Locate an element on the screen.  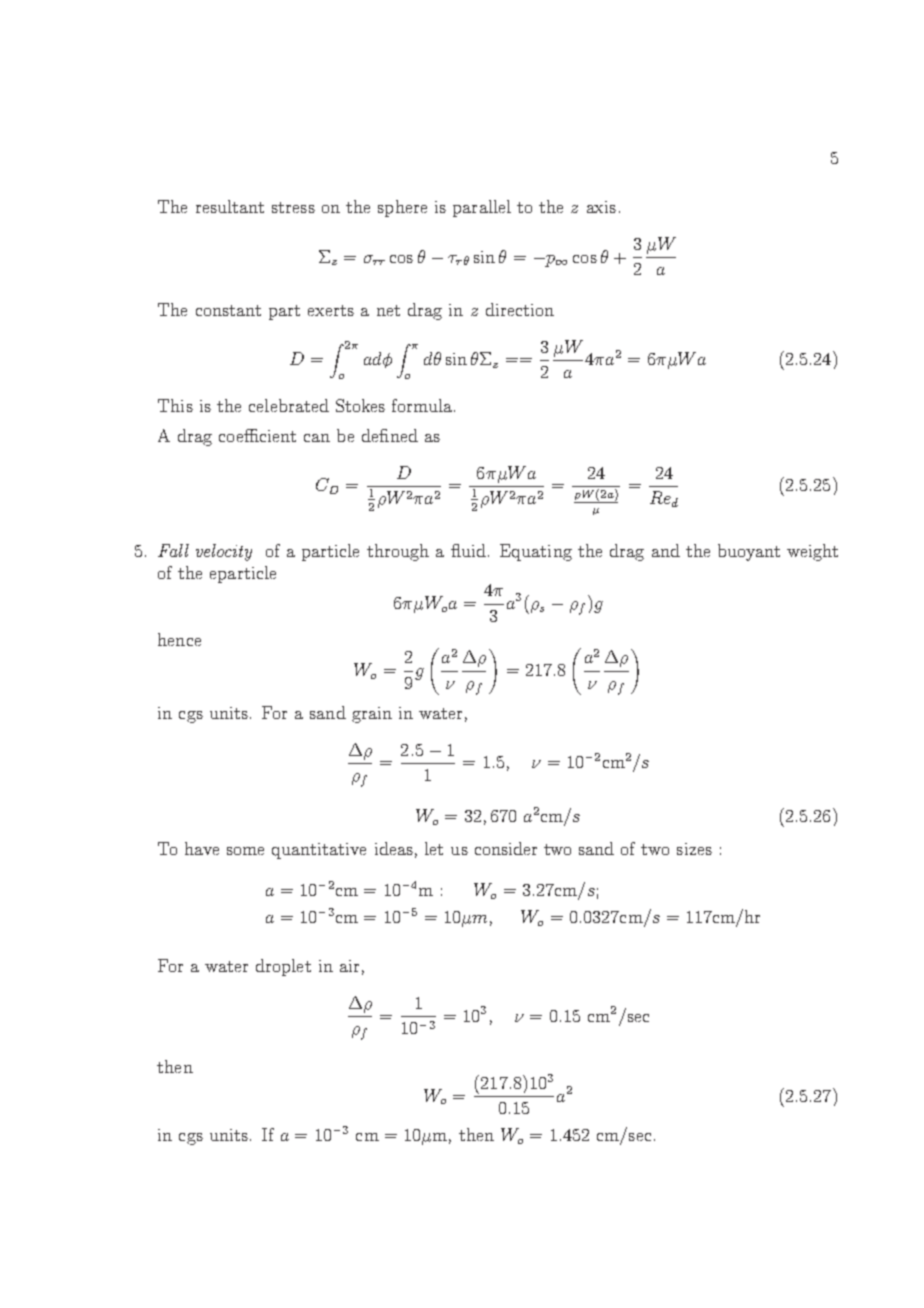
can is located at coordinates (317, 438).
